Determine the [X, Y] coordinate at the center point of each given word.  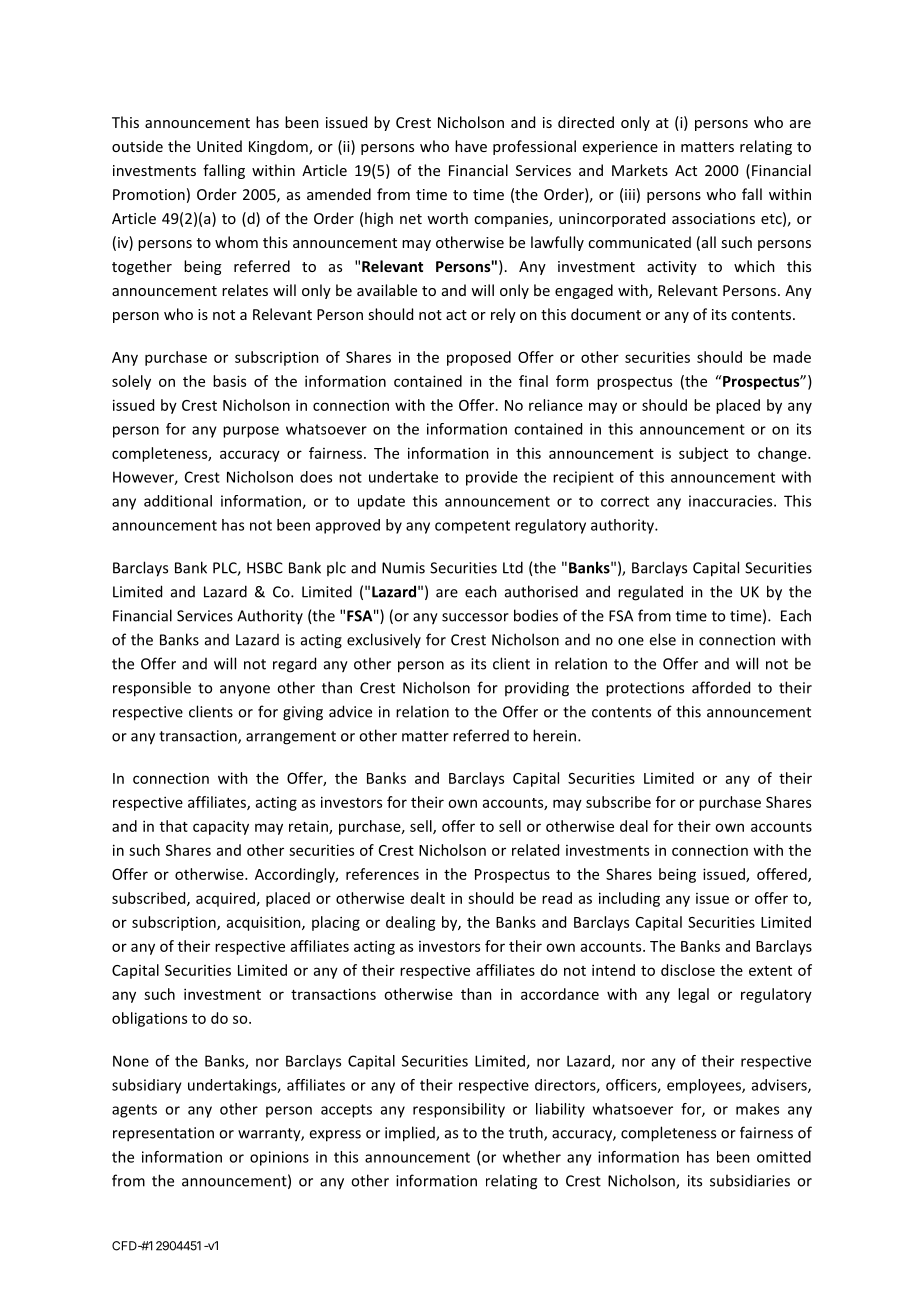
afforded [721, 687]
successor [475, 617]
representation [163, 1134]
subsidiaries [750, 1180]
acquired [225, 899]
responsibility [459, 1110]
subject [703, 454]
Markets [640, 170]
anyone [245, 691]
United [219, 146]
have [471, 146]
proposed [479, 358]
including [629, 899]
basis [229, 381]
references [382, 874]
